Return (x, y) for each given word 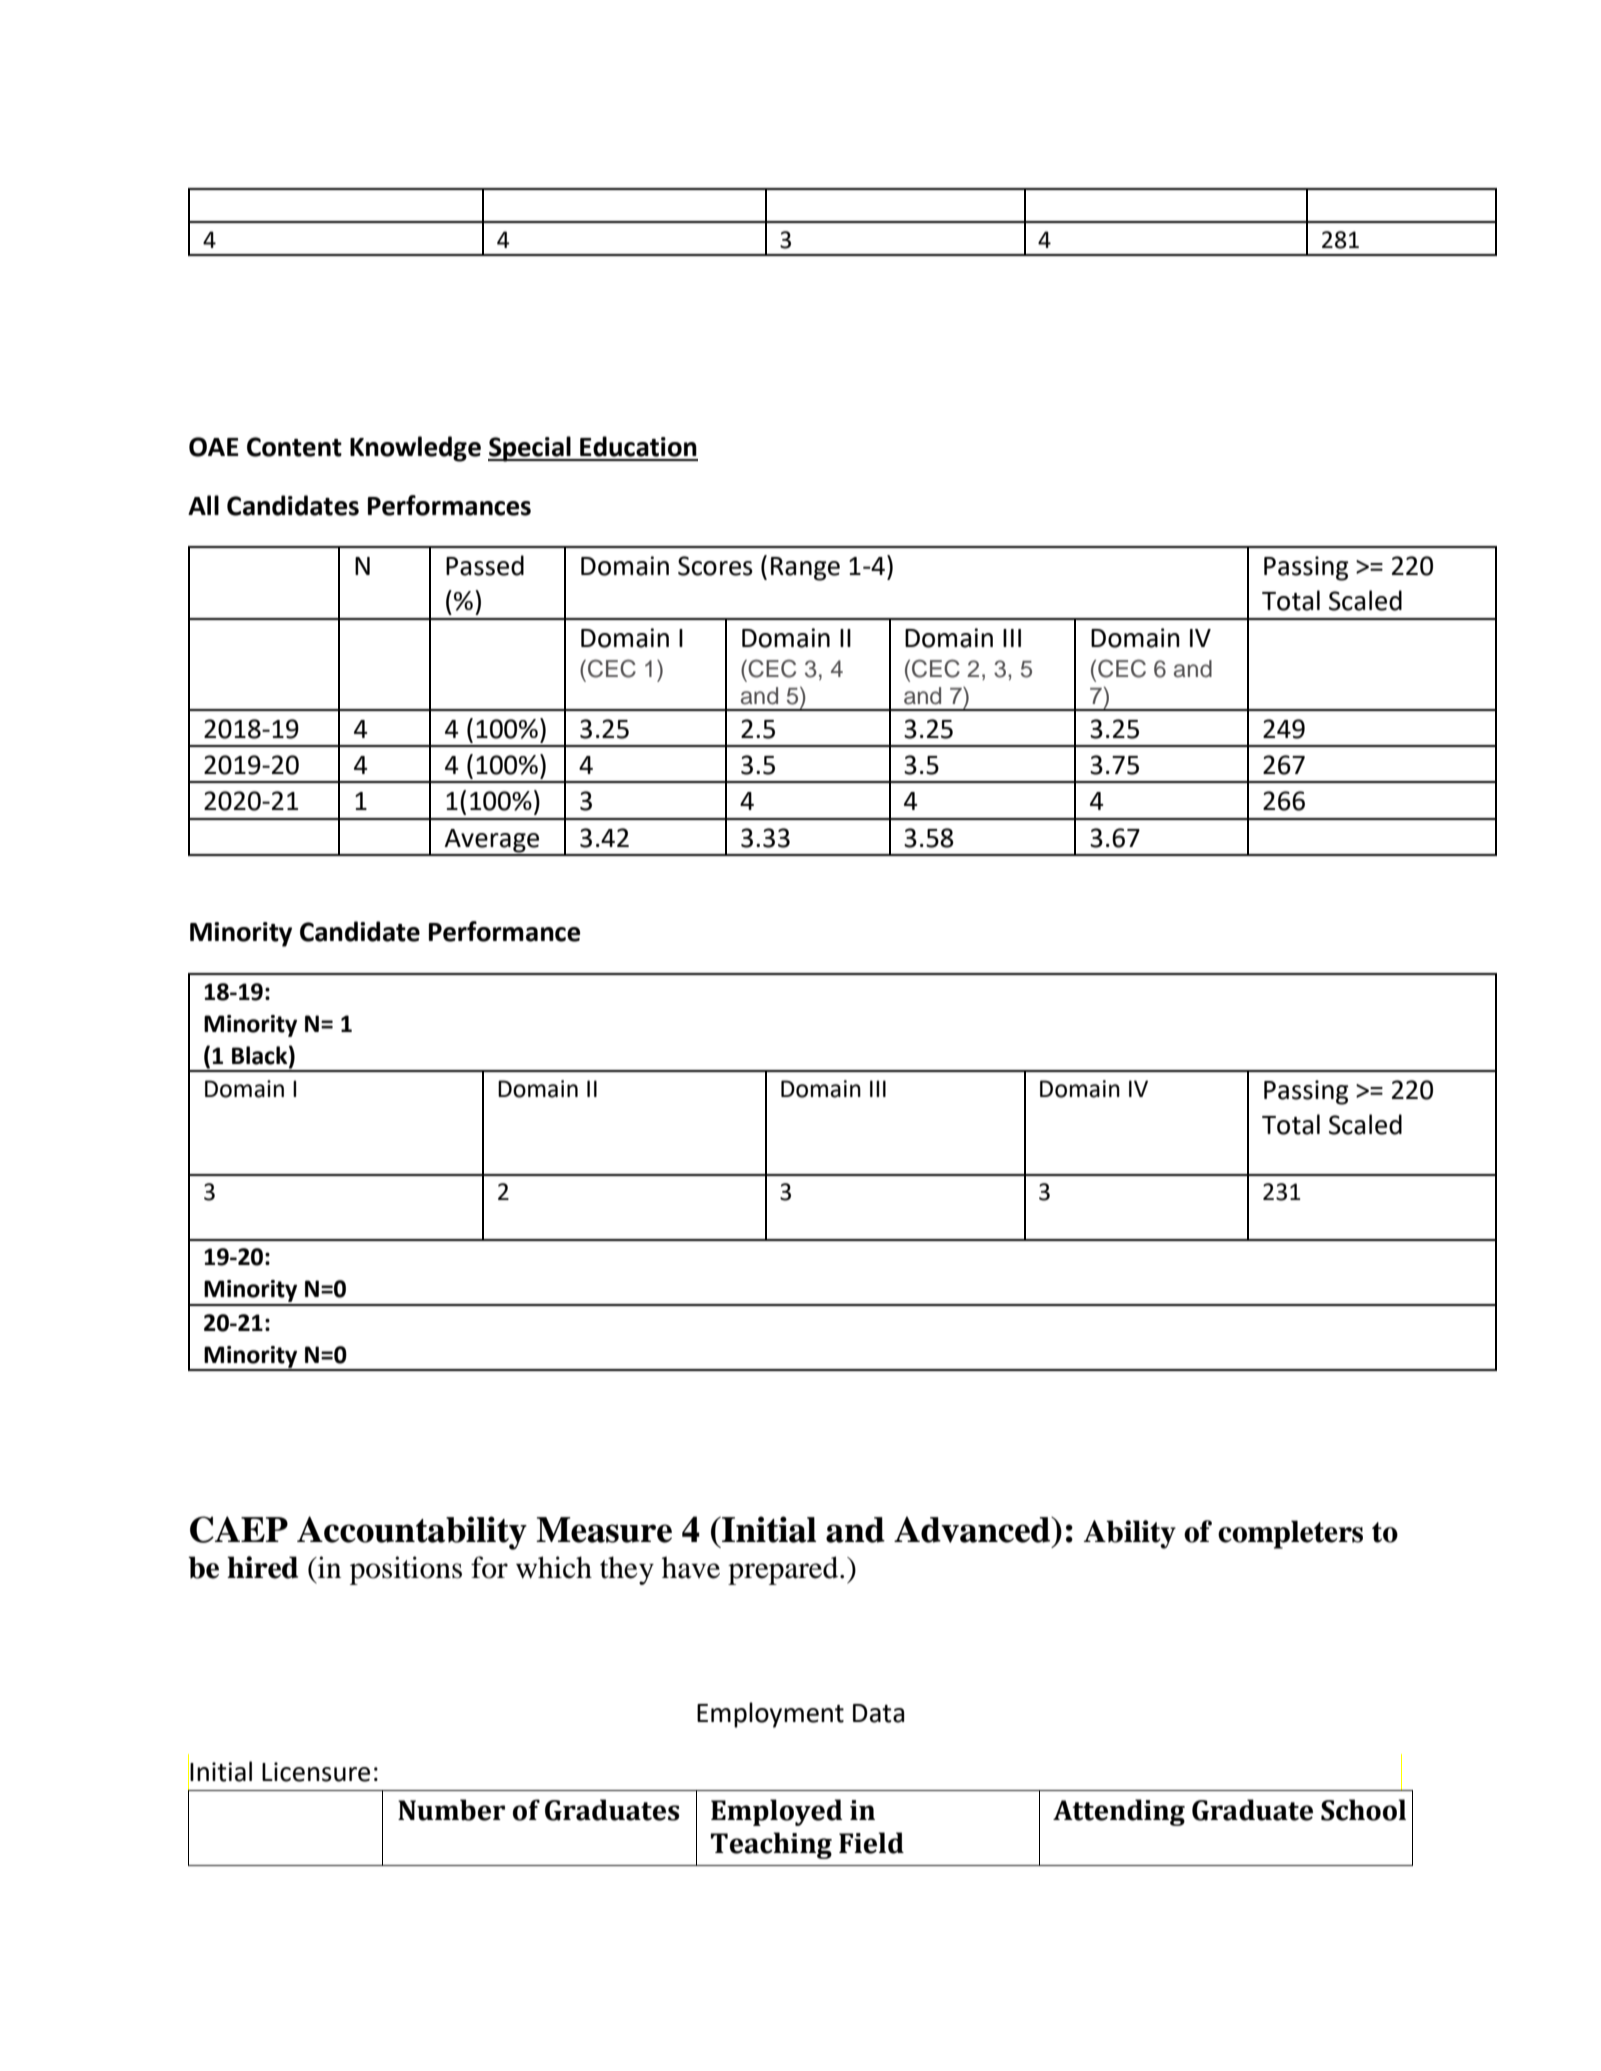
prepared (784, 1570)
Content (294, 447)
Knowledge (415, 449)
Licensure (316, 1772)
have (691, 1567)
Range (805, 569)
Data (878, 1713)
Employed (776, 1812)
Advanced (973, 1529)
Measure (604, 1530)
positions (406, 1570)
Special (530, 449)
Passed (485, 565)
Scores (715, 566)
